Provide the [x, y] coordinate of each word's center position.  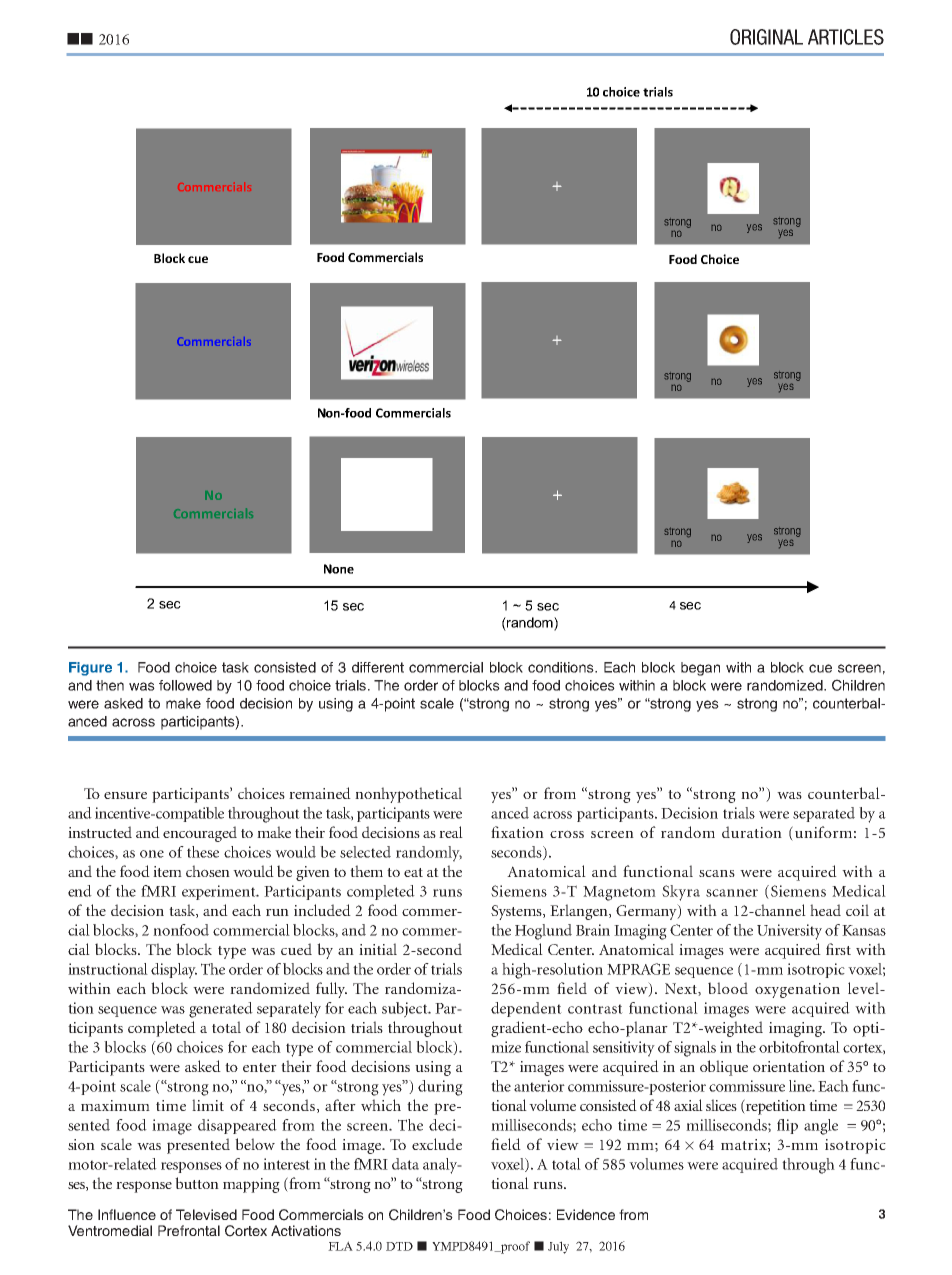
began [700, 669]
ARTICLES [846, 37]
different [378, 667]
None [339, 569]
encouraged [200, 834]
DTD [399, 1246]
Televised [206, 1214]
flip [787, 1126]
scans [717, 873]
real [451, 832]
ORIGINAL [766, 37]
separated [824, 814]
